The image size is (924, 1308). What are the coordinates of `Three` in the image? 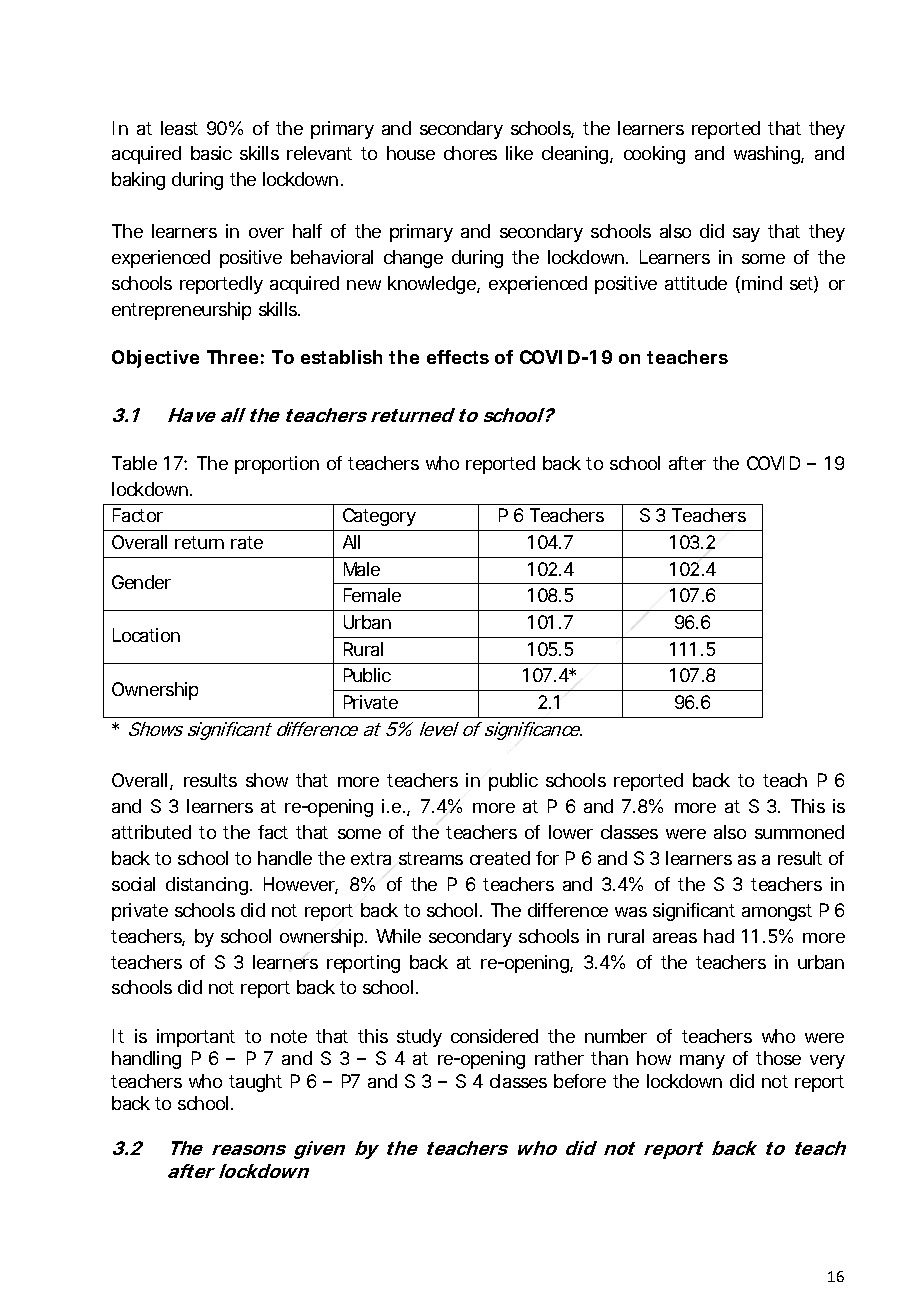 It's located at (232, 357).
